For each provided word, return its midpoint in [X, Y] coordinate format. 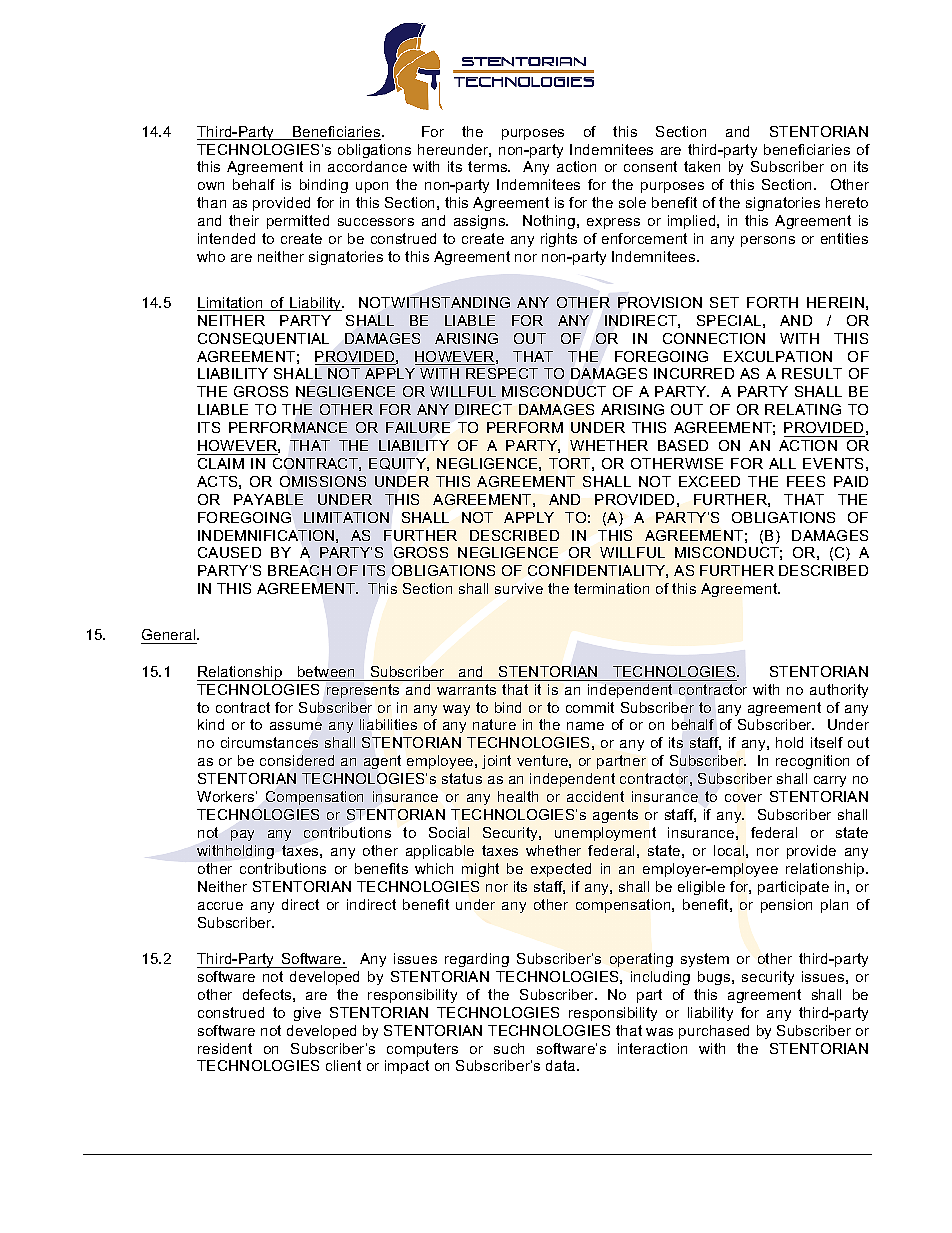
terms [489, 166]
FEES [806, 481]
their [244, 220]
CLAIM [221, 463]
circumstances [269, 742]
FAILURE [418, 427]
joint [496, 762]
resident [225, 1048]
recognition [812, 762]
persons [768, 241]
